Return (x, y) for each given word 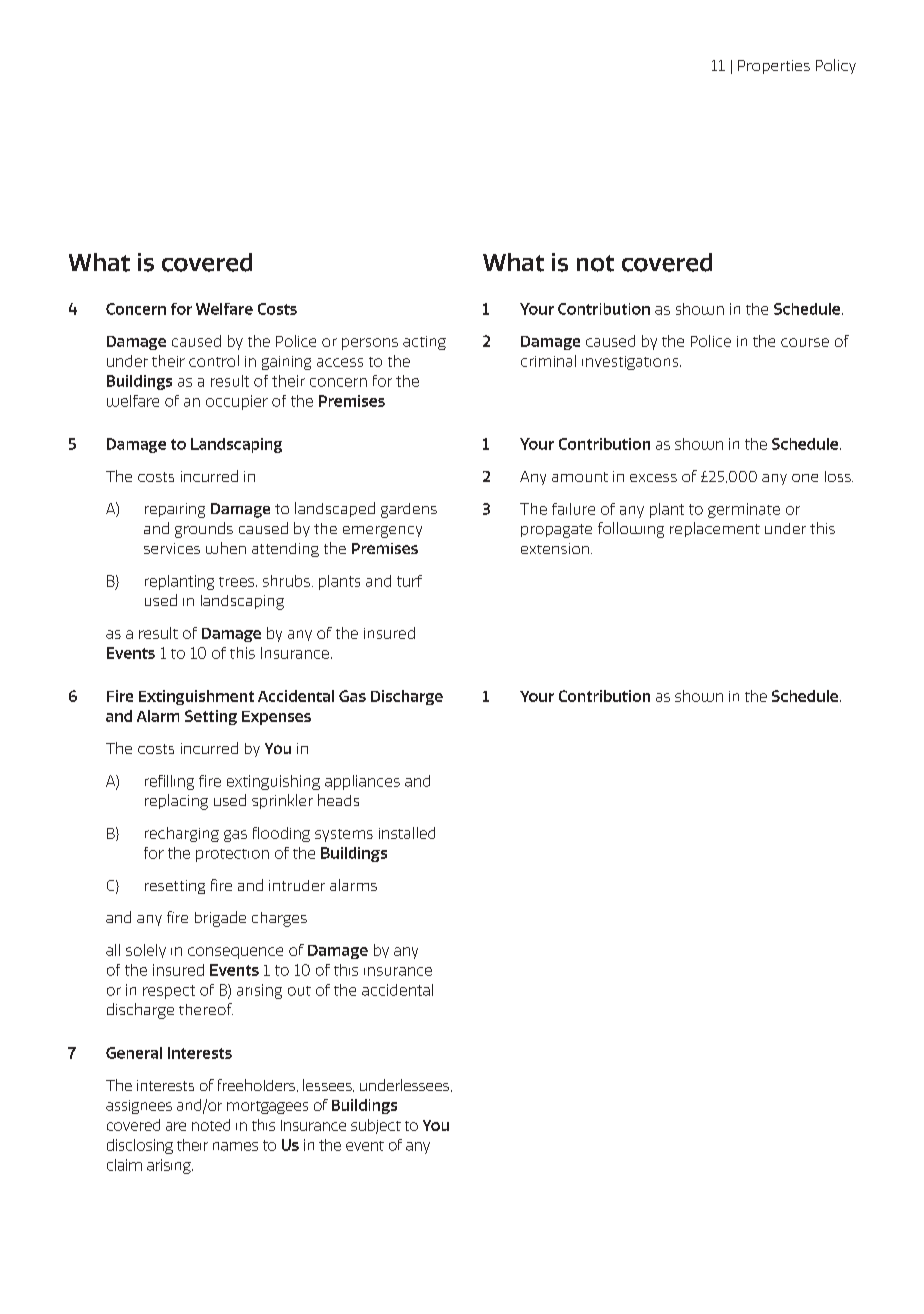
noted (211, 1125)
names (235, 1146)
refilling (169, 782)
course (805, 342)
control (214, 361)
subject (376, 1126)
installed (407, 833)
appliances (362, 782)
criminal (548, 361)
